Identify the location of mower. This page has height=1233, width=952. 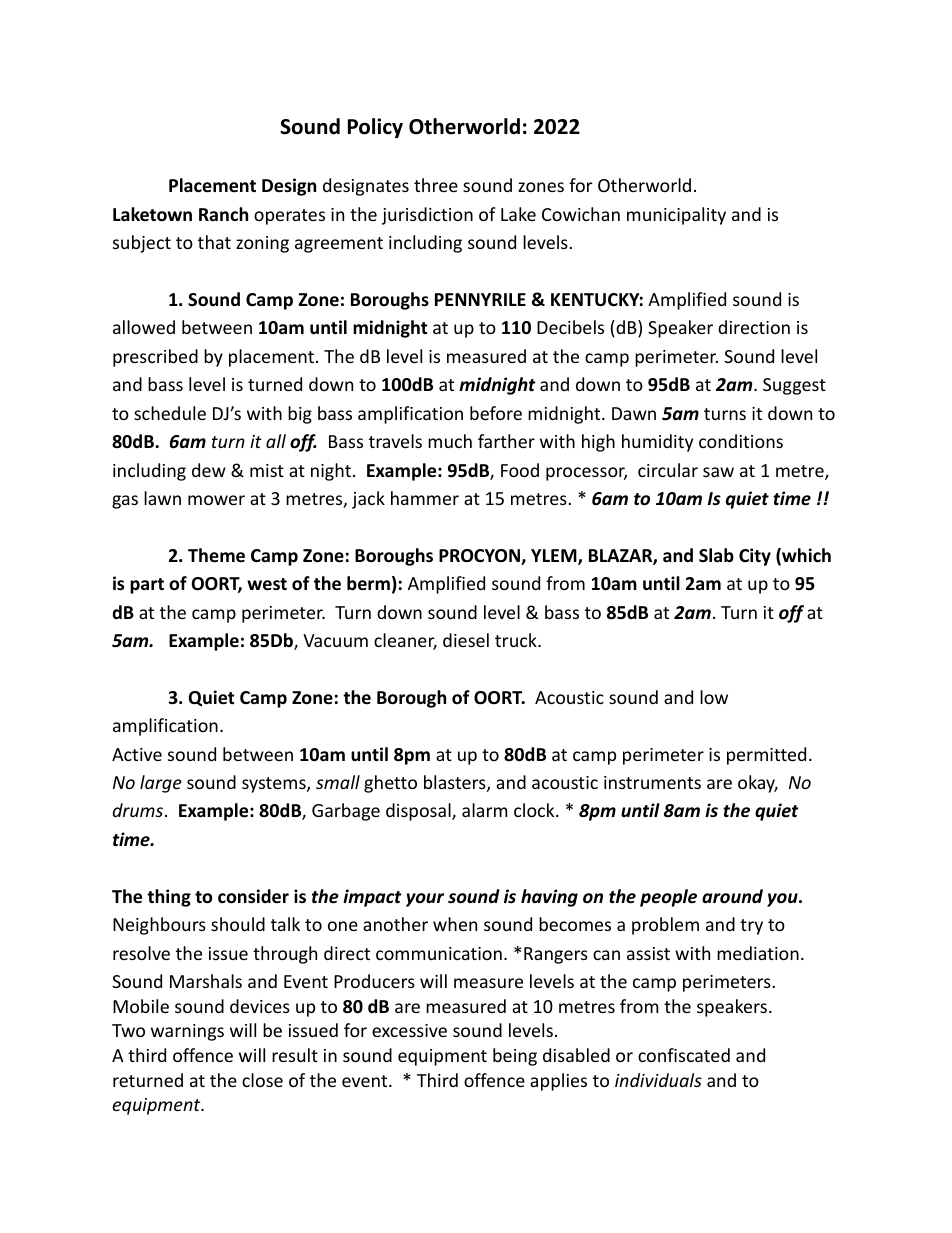
(216, 500).
